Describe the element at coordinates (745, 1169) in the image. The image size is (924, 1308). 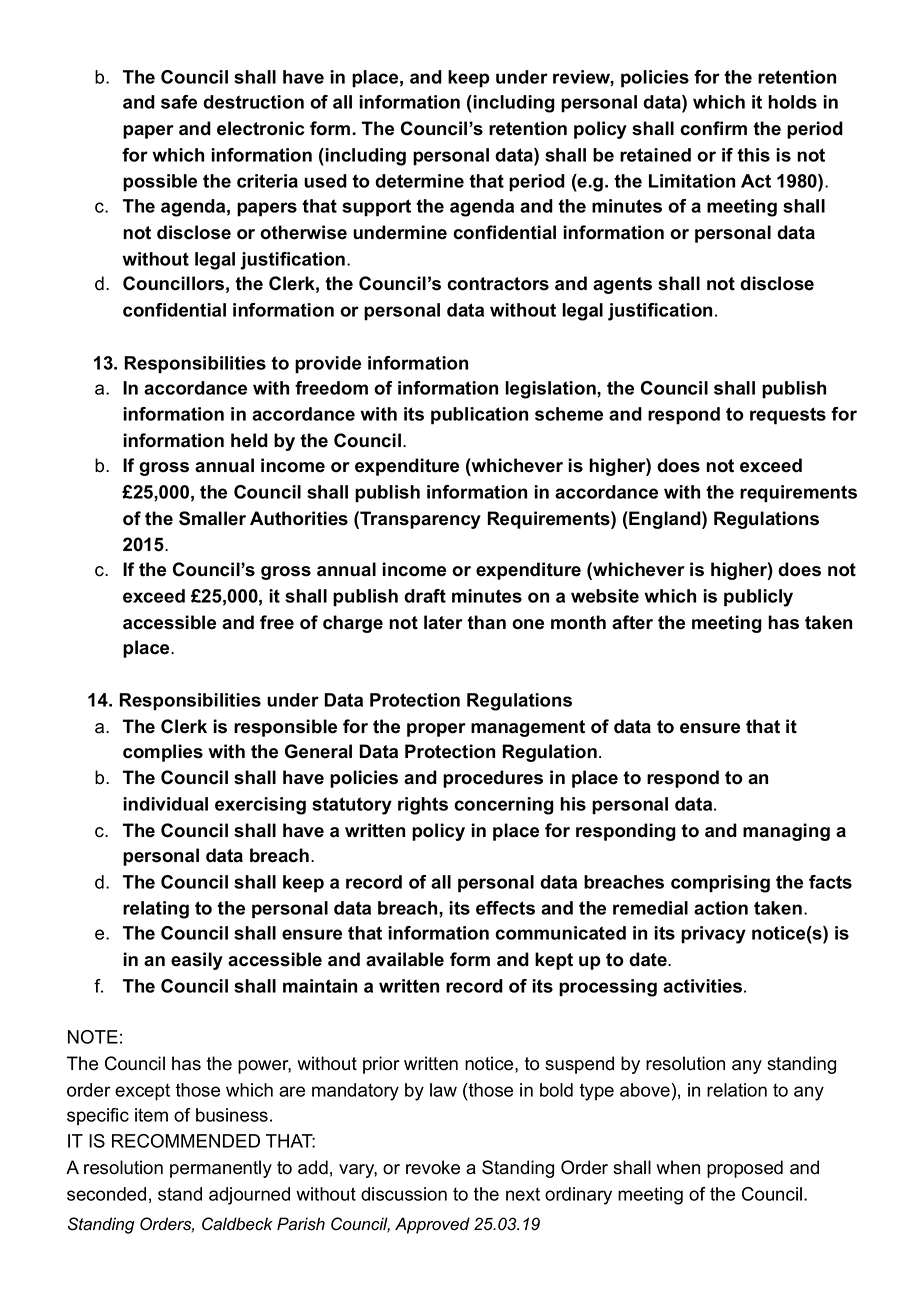
I see `proposed` at that location.
